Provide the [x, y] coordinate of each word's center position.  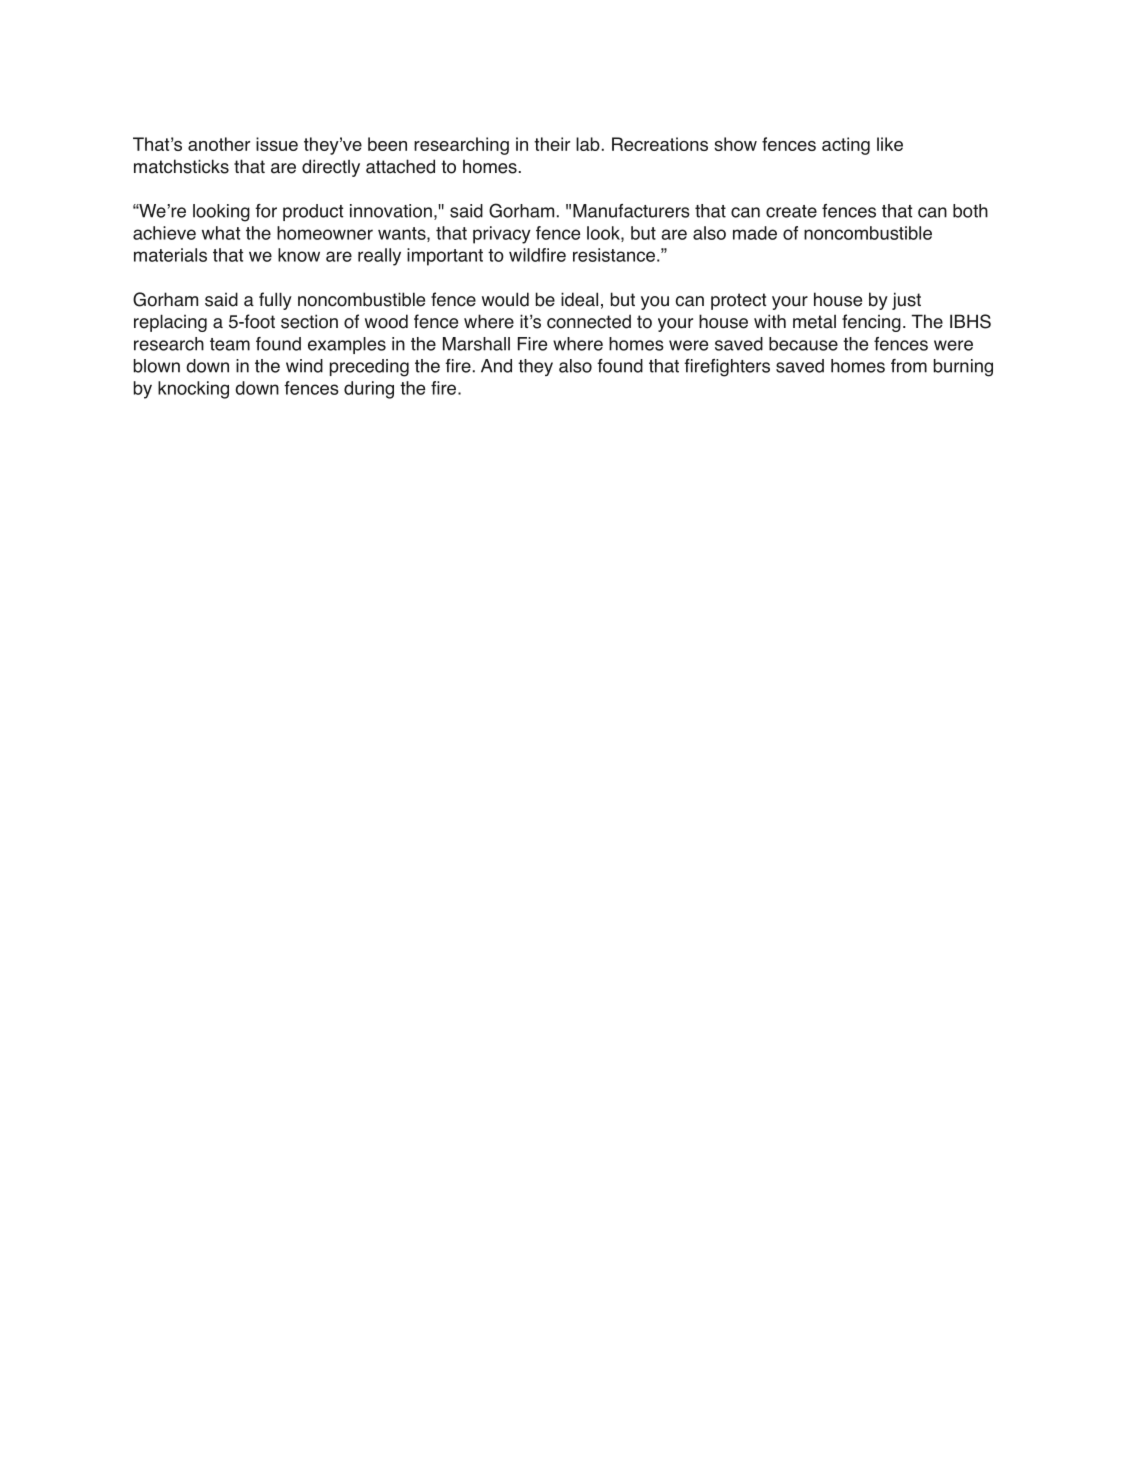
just [906, 301]
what [221, 233]
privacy [502, 235]
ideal [579, 299]
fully [275, 301]
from [909, 366]
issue [277, 144]
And [496, 366]
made [755, 233]
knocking [193, 390]
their [552, 144]
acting [846, 146]
